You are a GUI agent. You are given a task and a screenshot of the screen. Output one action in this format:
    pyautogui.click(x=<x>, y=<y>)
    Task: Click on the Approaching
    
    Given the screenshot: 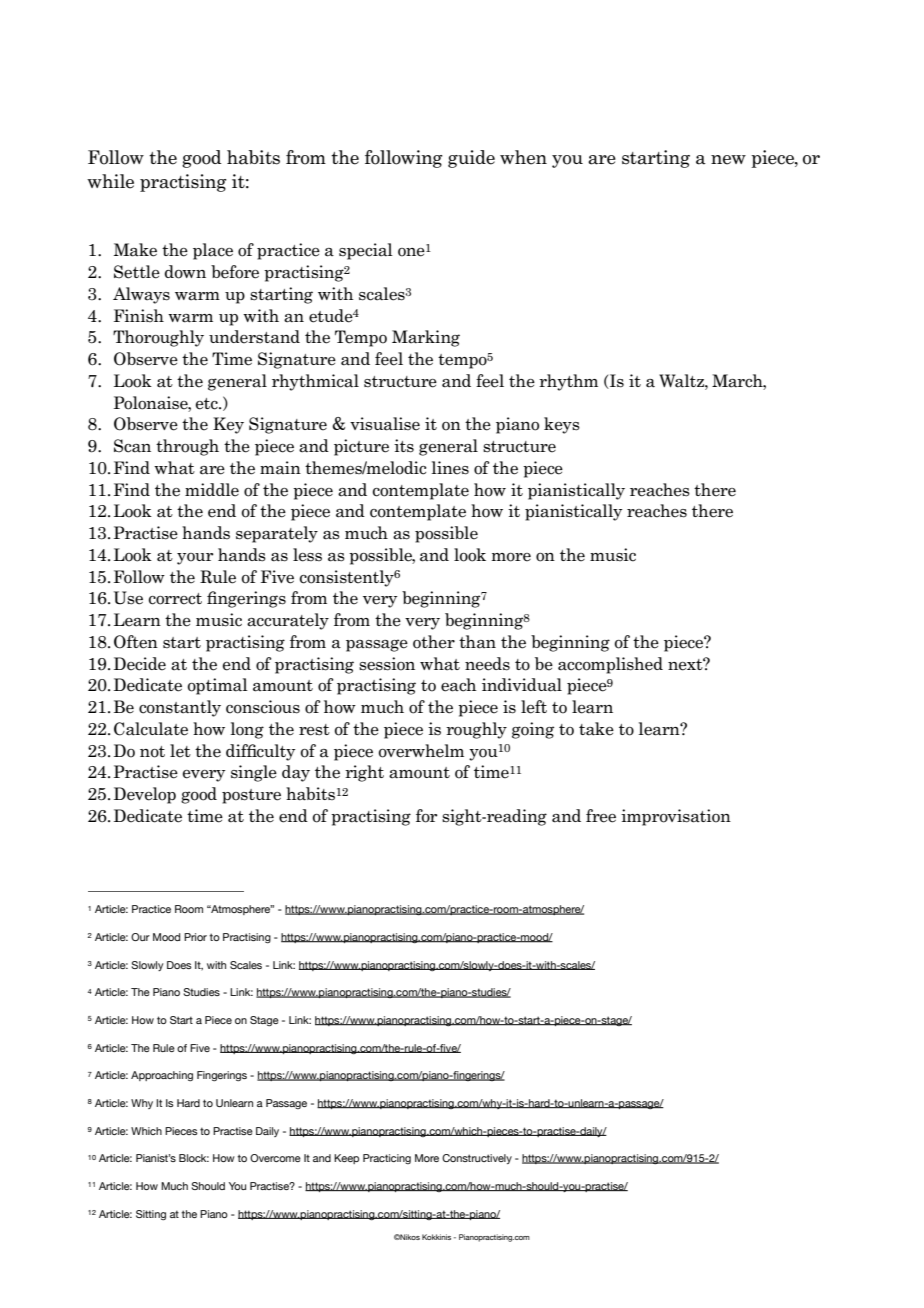 What is the action you would take?
    pyautogui.click(x=162, y=1076)
